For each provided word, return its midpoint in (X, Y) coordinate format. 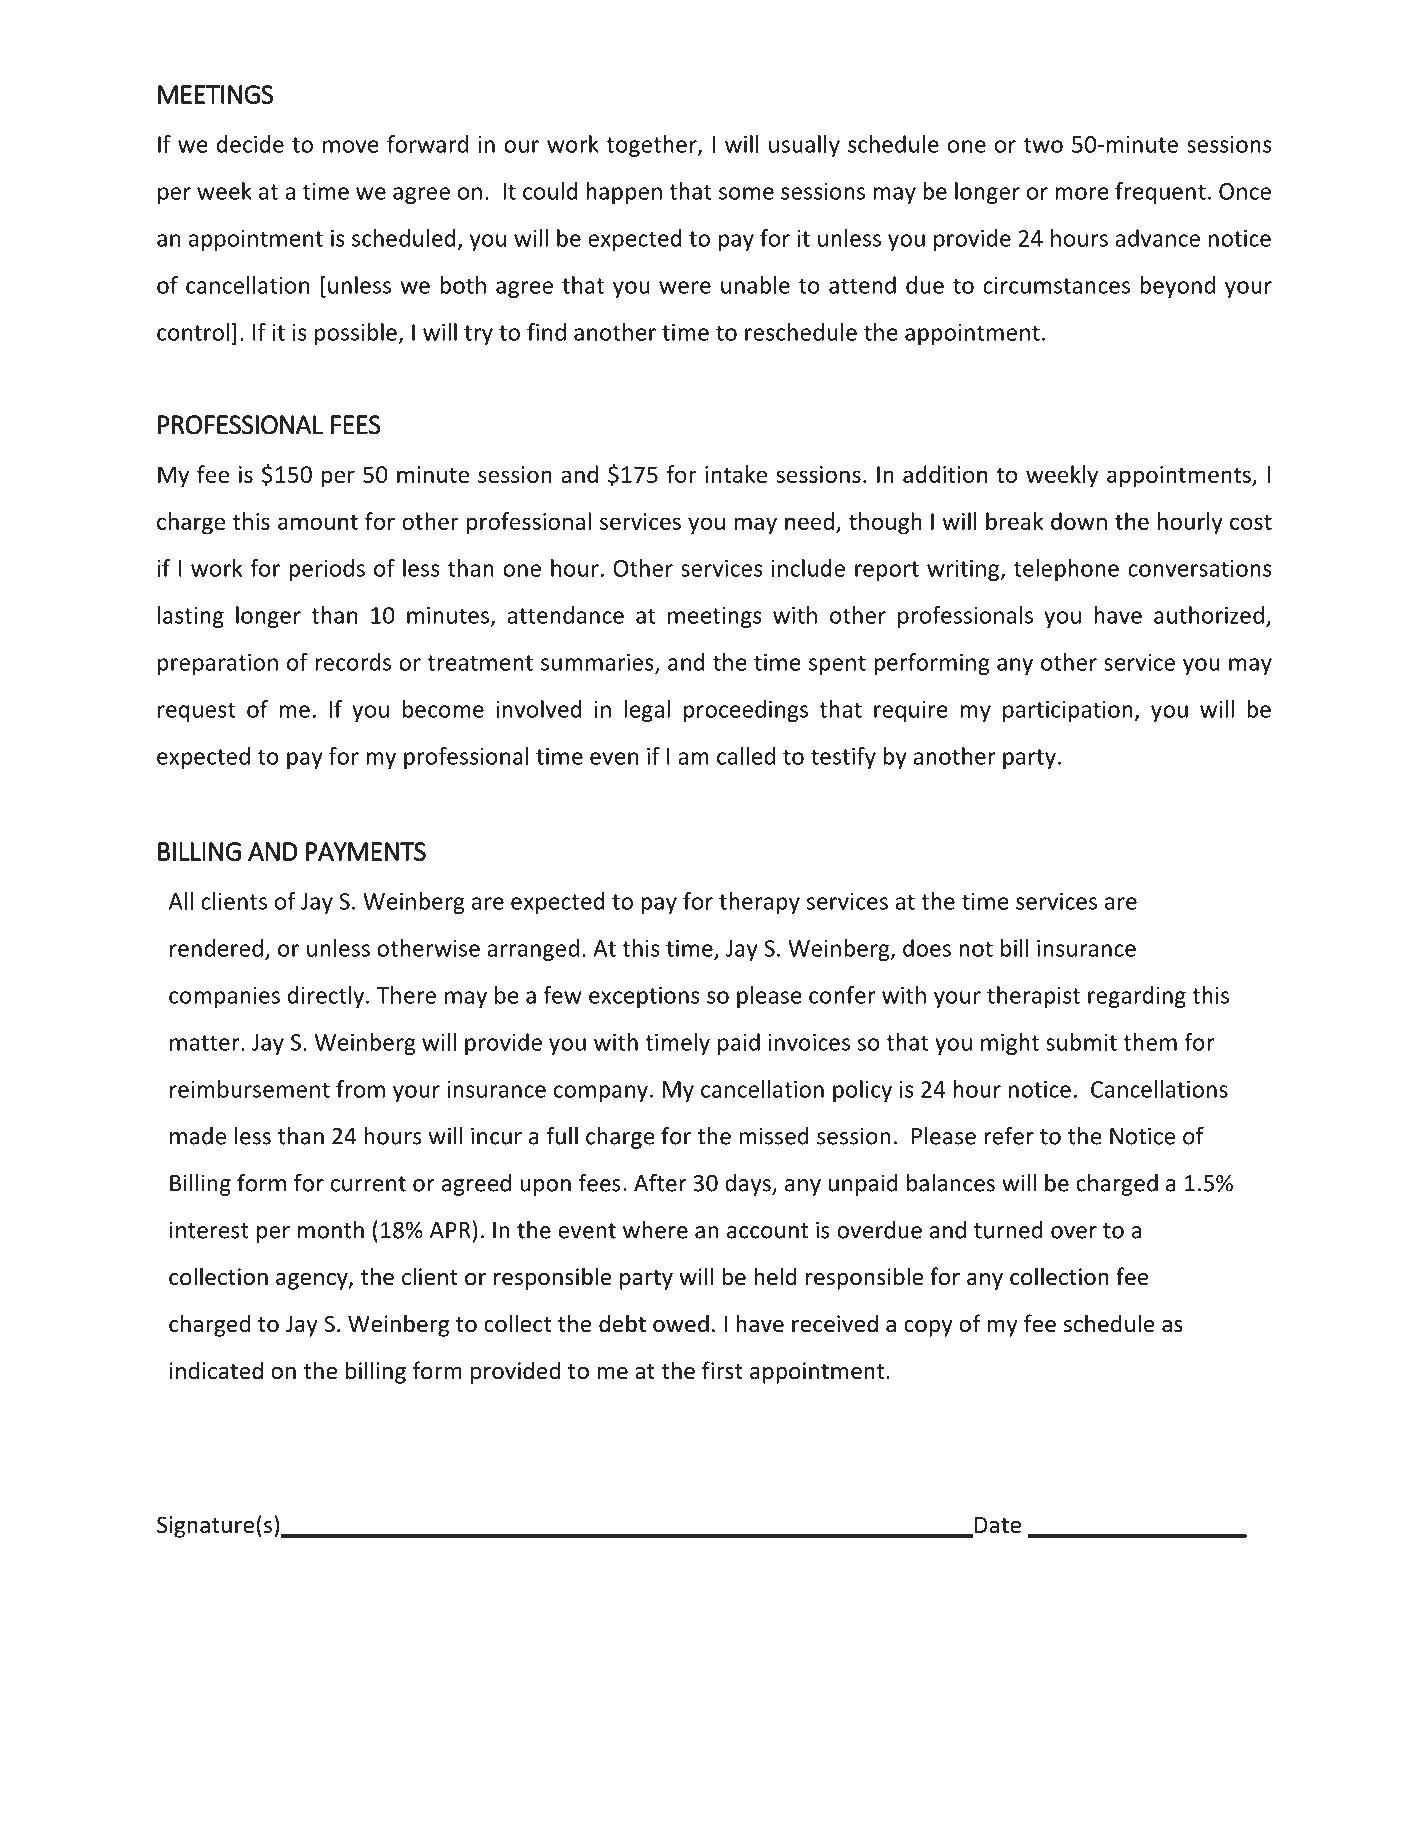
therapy (759, 903)
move (351, 146)
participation (1068, 711)
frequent (1160, 193)
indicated (216, 1370)
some (746, 193)
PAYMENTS (366, 852)
